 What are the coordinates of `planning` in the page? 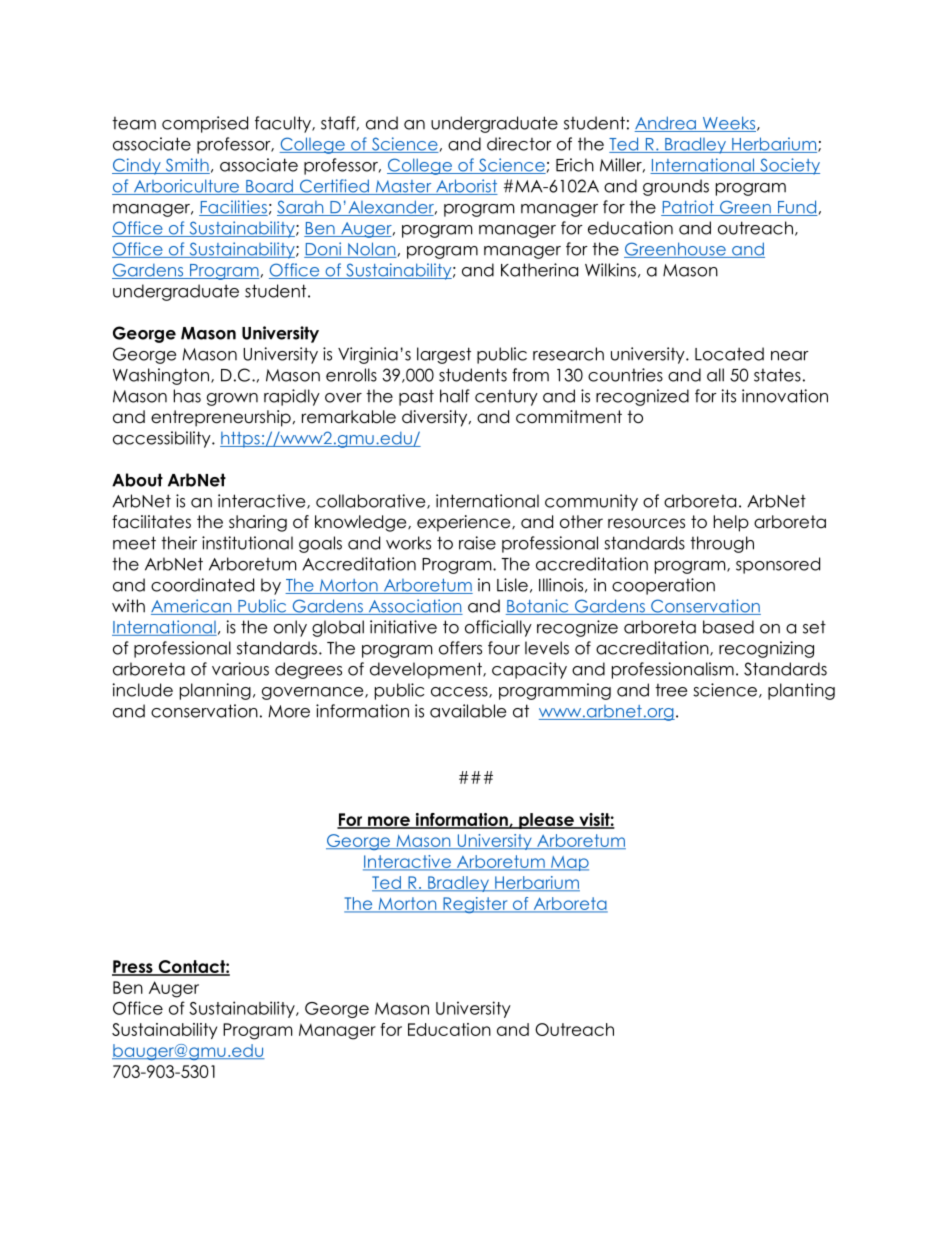 It's located at (215, 691).
